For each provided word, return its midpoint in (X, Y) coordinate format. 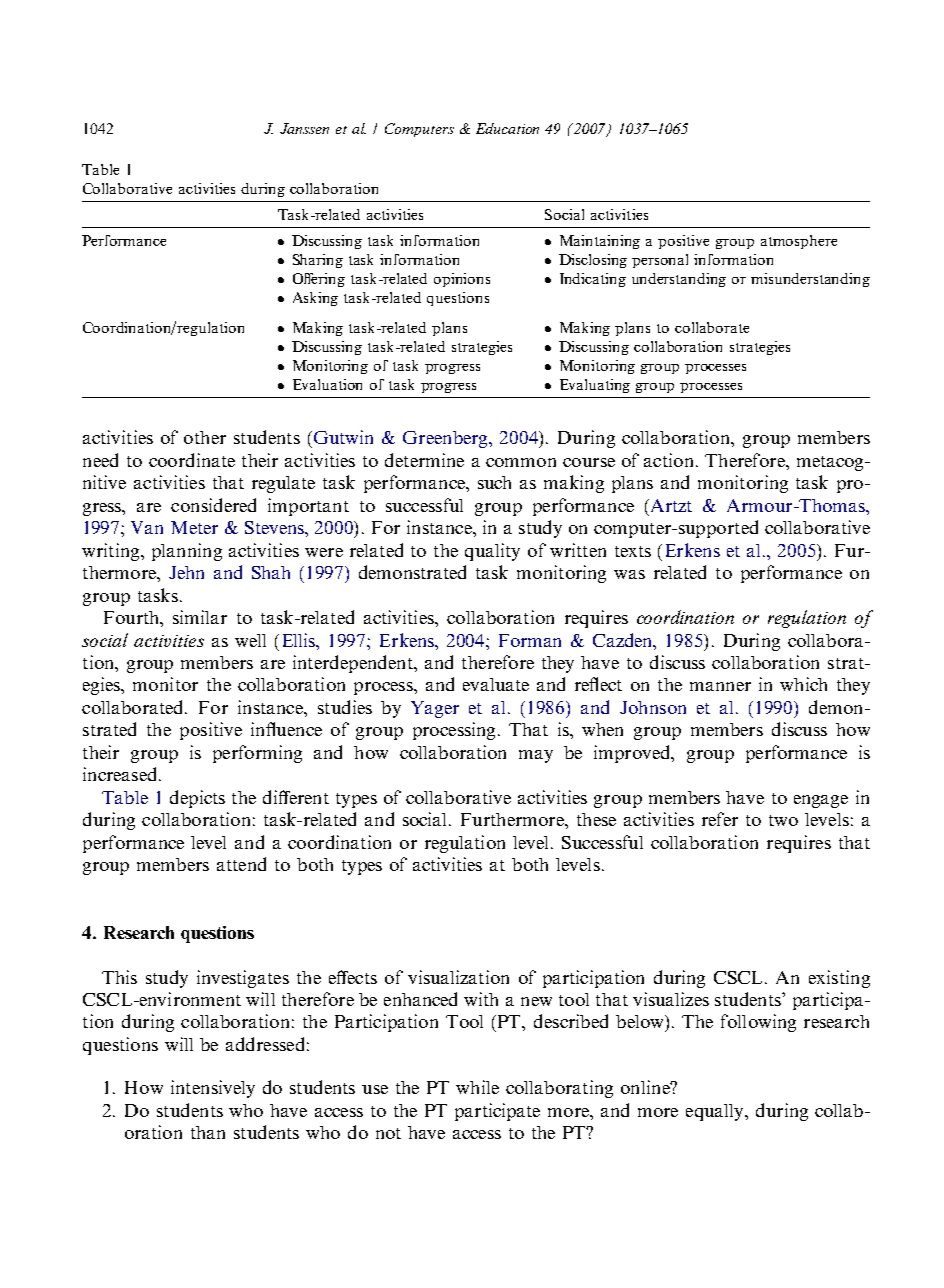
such (494, 482)
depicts (197, 799)
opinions (462, 280)
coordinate (192, 460)
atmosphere (799, 242)
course (589, 462)
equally (716, 1112)
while (477, 1087)
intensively (213, 1089)
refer (720, 819)
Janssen (304, 128)
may (536, 756)
